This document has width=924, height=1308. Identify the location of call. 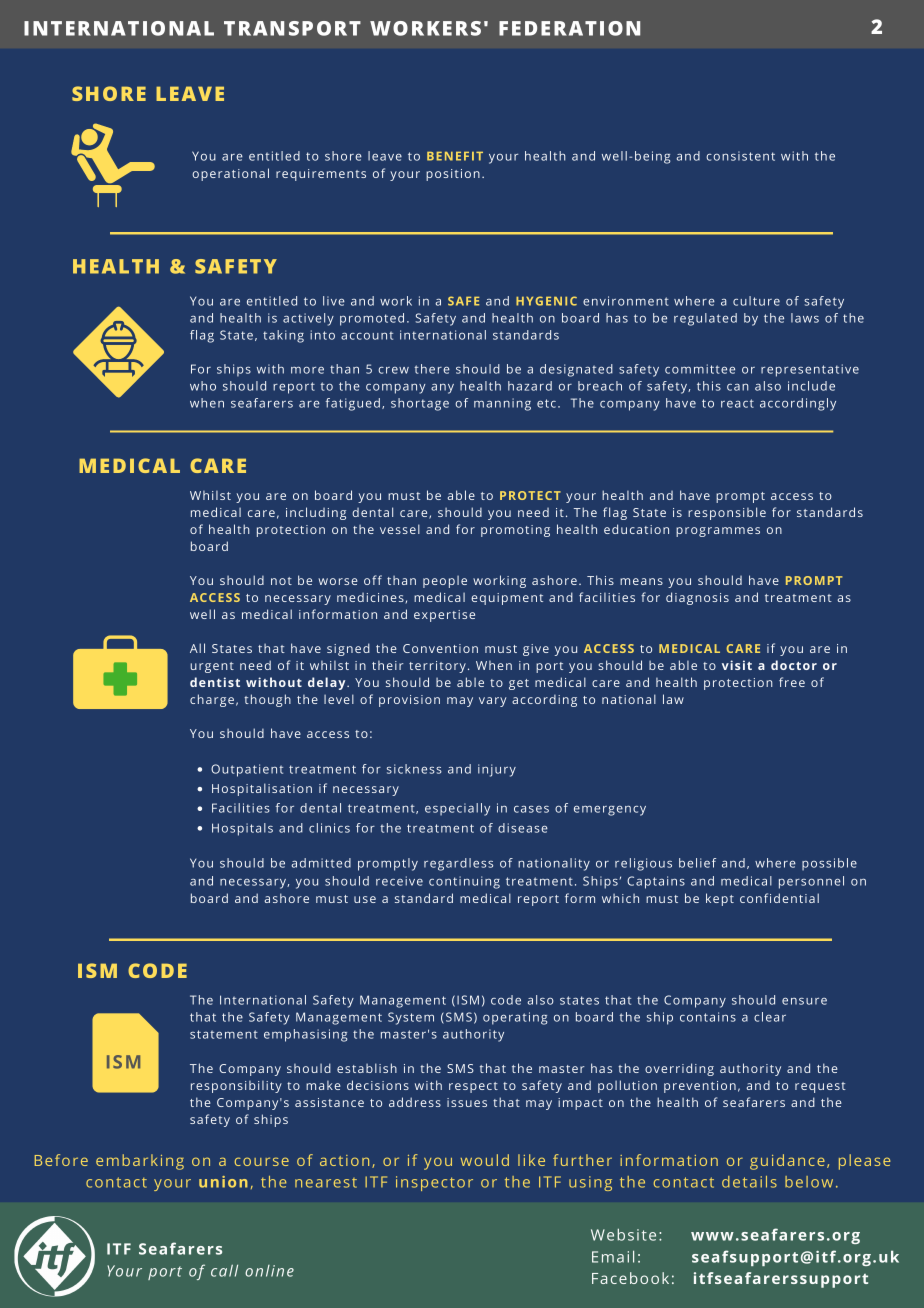
(224, 1270).
